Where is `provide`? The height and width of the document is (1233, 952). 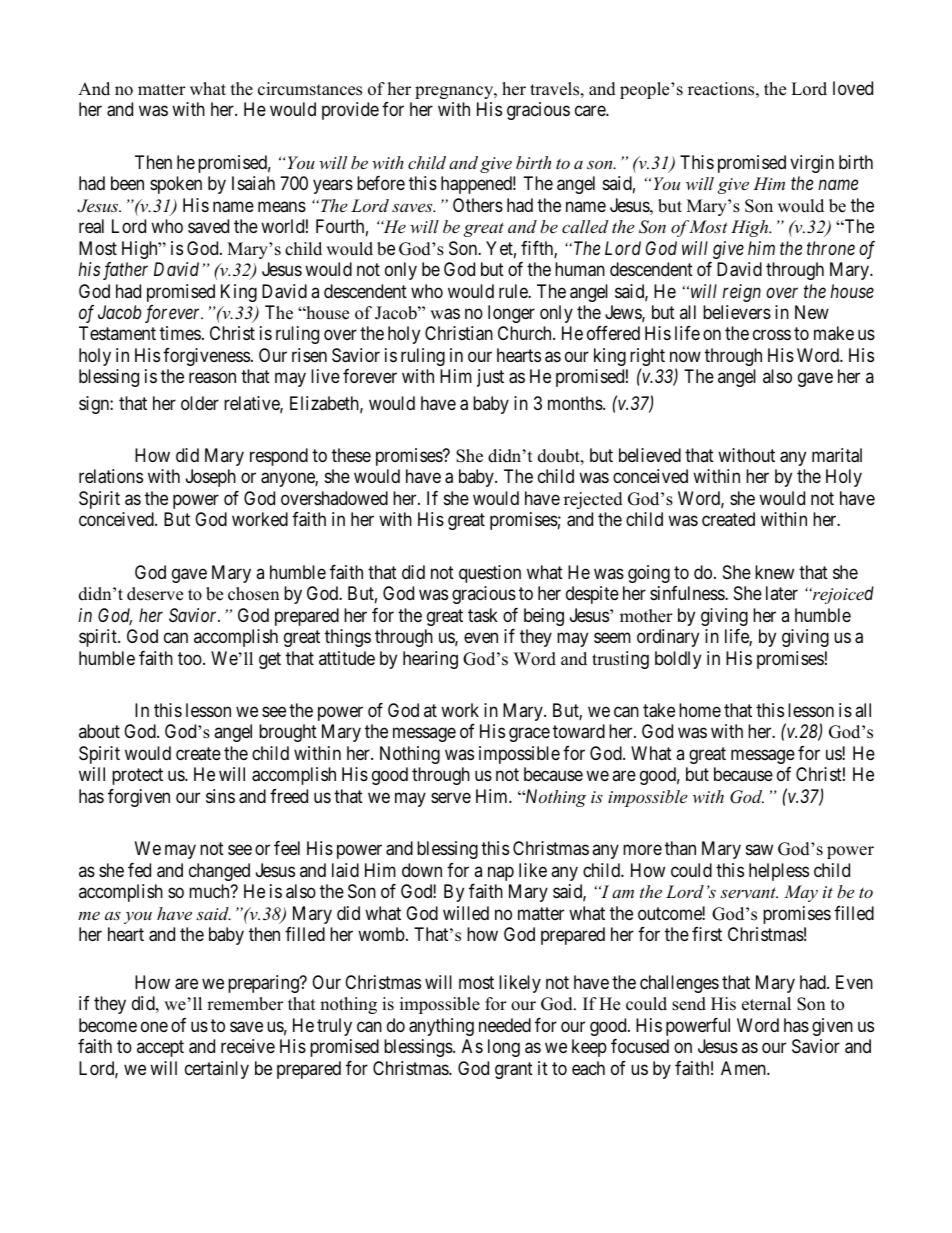
provide is located at coordinates (350, 111).
